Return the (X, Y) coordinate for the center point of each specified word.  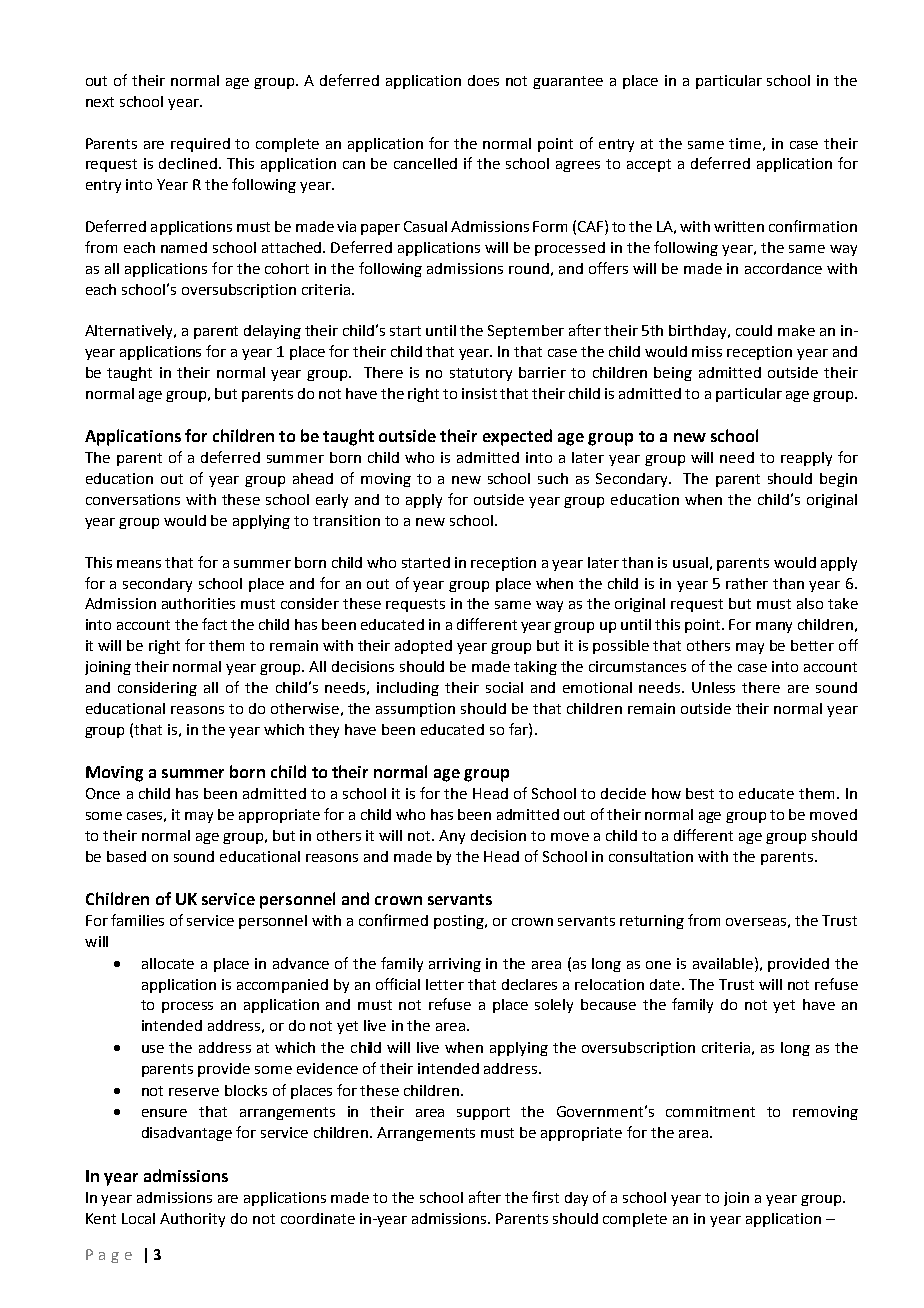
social (504, 687)
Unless (713, 687)
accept (649, 165)
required (200, 145)
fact (214, 624)
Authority (192, 1220)
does (483, 80)
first (545, 1197)
